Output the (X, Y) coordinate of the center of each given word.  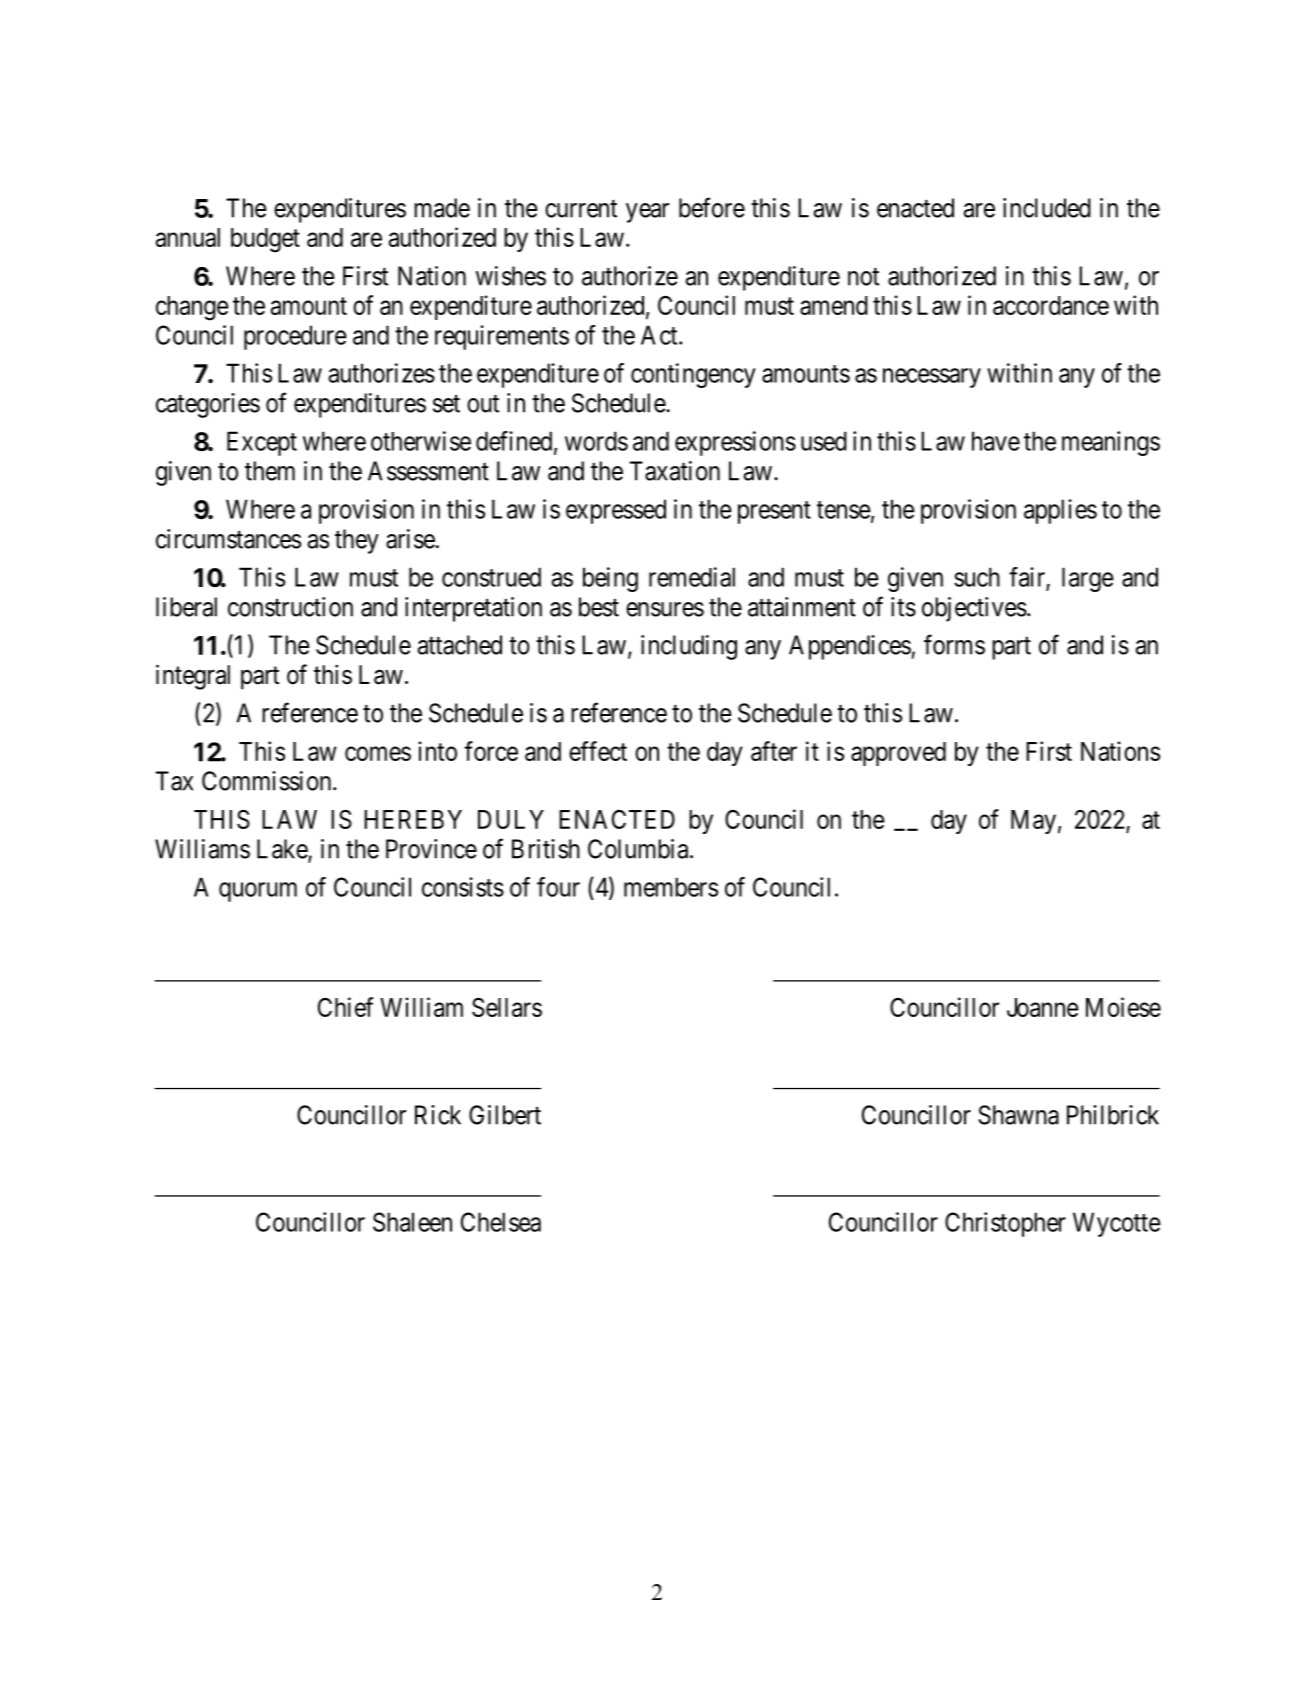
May (1033, 822)
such (977, 577)
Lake (283, 850)
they (357, 541)
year (647, 213)
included (1047, 208)
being (610, 579)
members (671, 887)
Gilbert (505, 1115)
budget (265, 240)
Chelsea (501, 1222)
